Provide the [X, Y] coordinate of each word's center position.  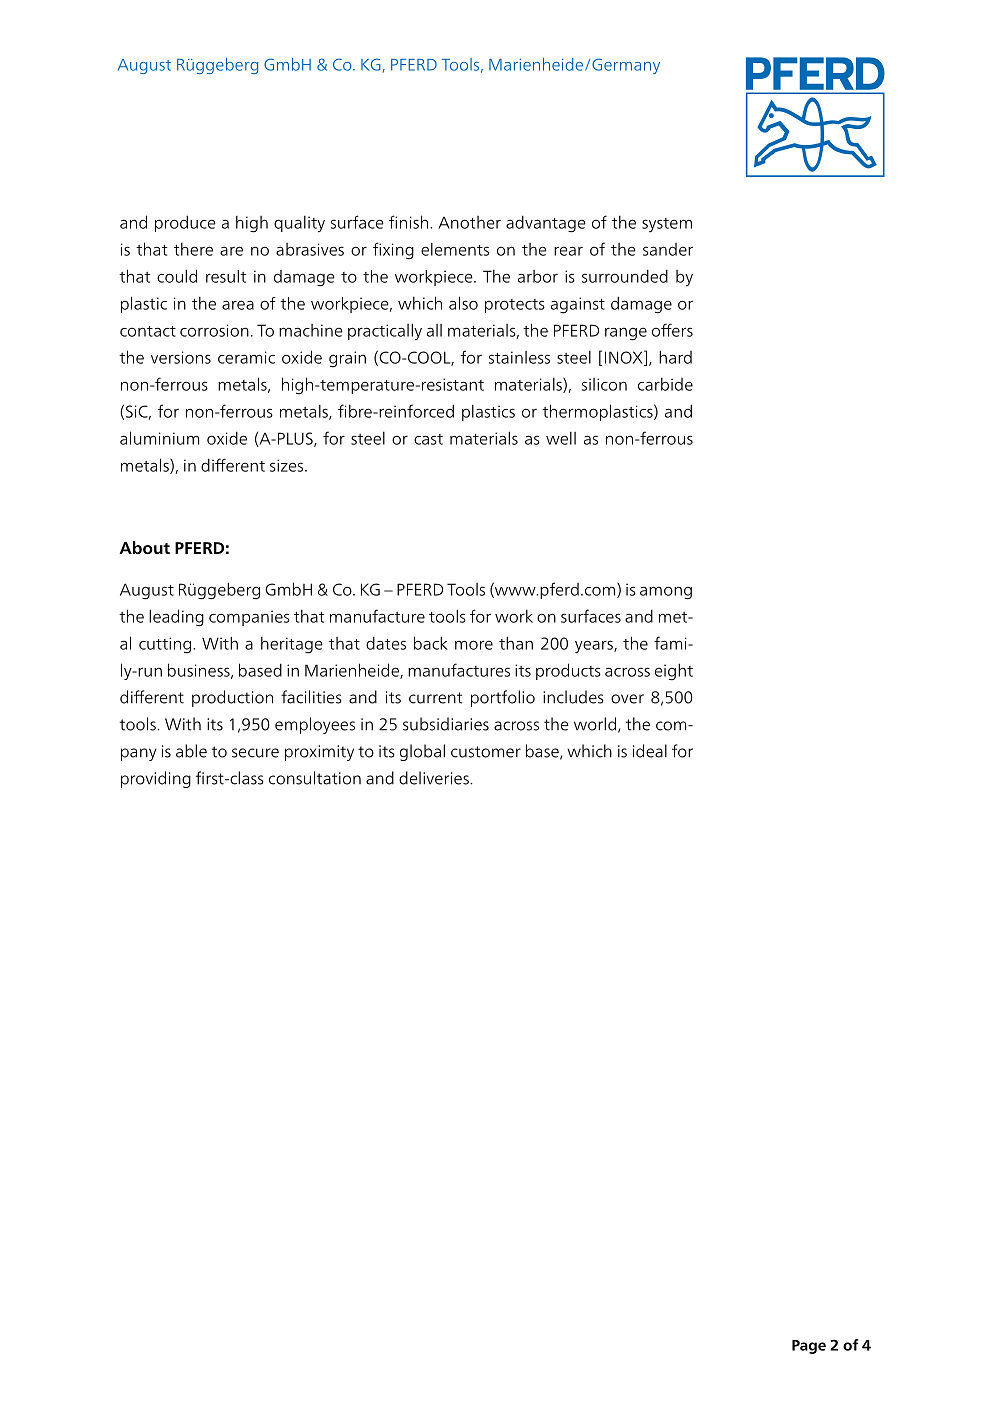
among [666, 593]
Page [809, 1347]
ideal [650, 751]
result [226, 276]
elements [455, 249]
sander [668, 249]
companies [249, 618]
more [474, 645]
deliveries [435, 778]
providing [156, 779]
